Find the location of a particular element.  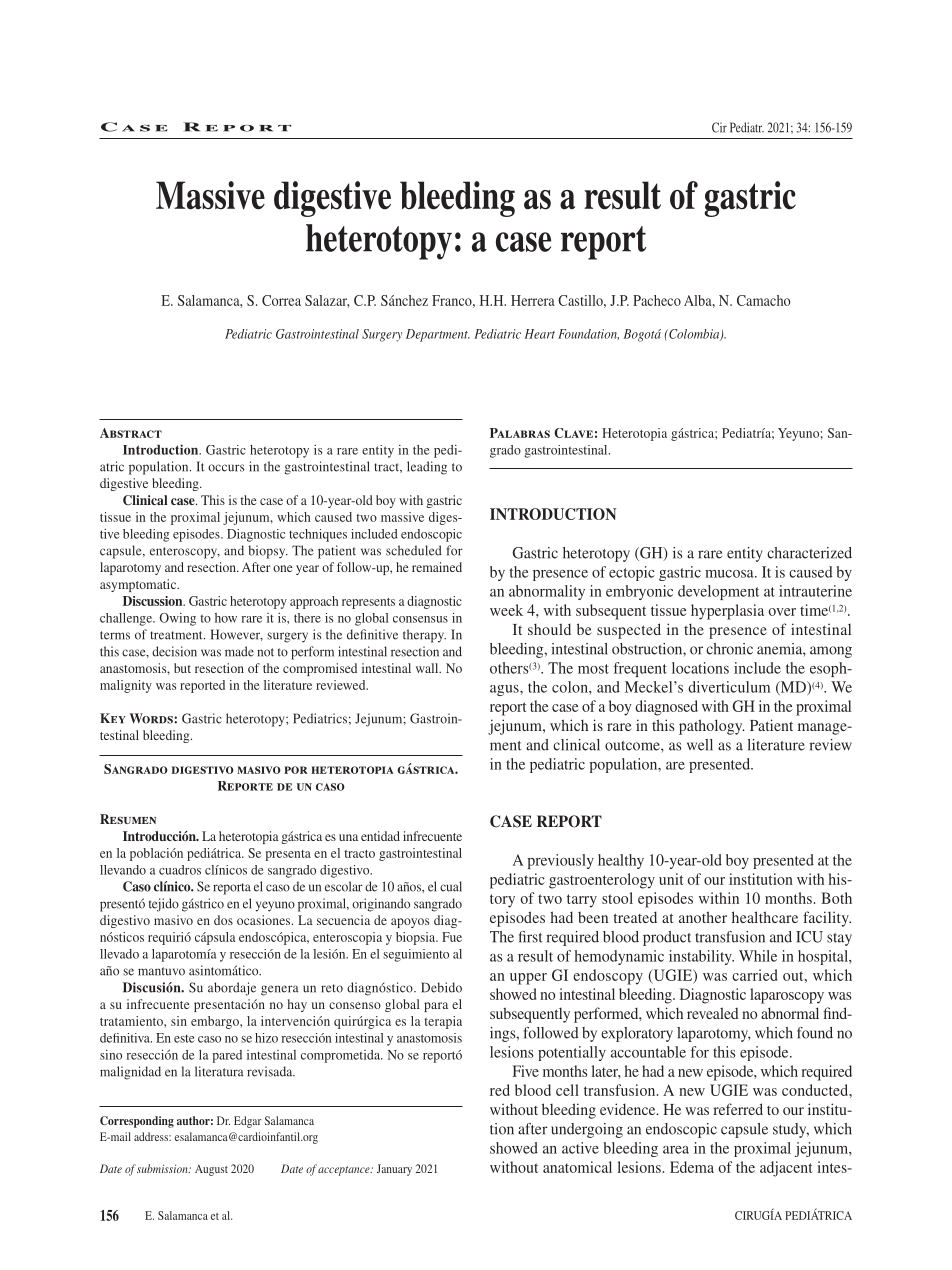

study is located at coordinates (791, 1130).
